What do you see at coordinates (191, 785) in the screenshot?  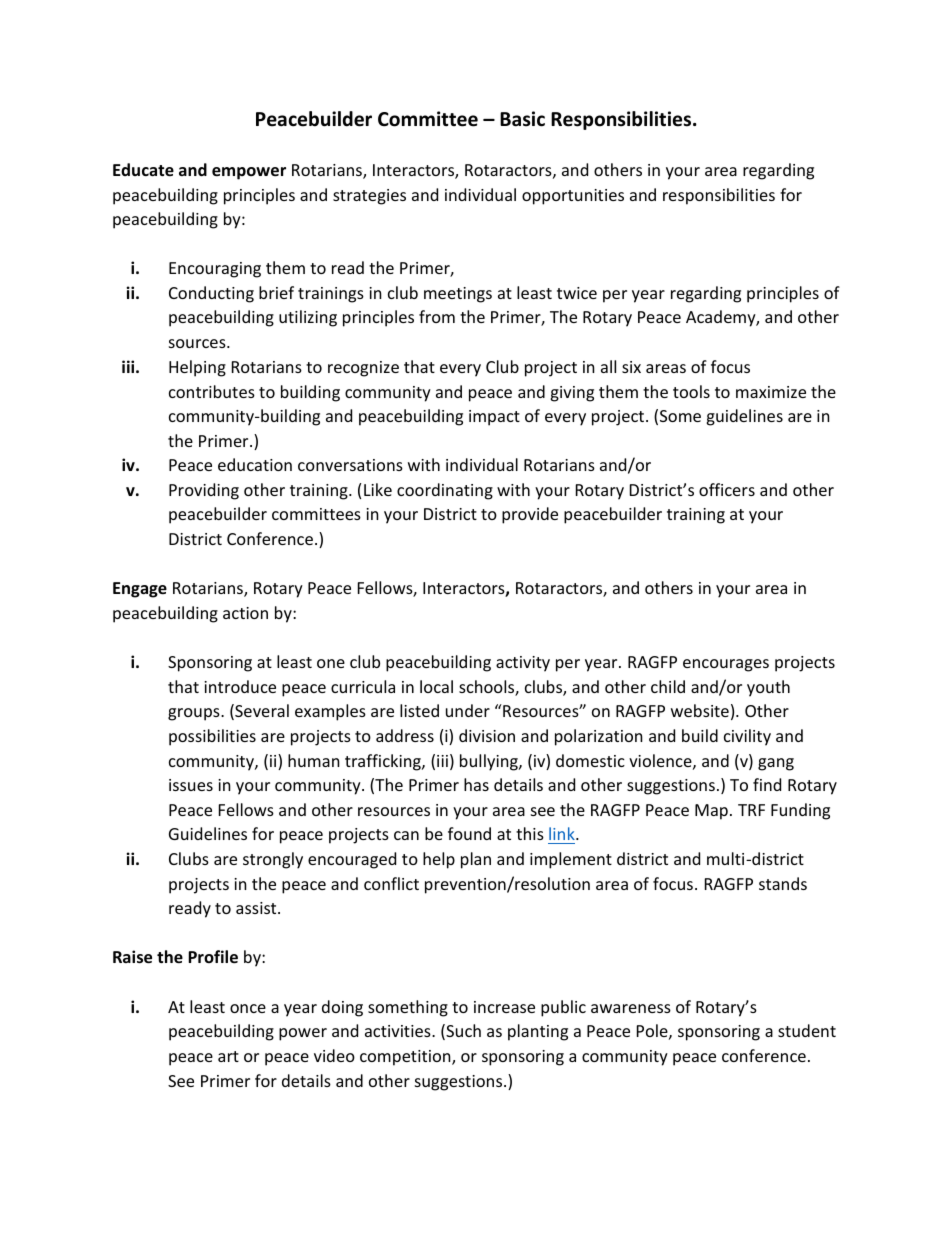 I see `issues` at bounding box center [191, 785].
